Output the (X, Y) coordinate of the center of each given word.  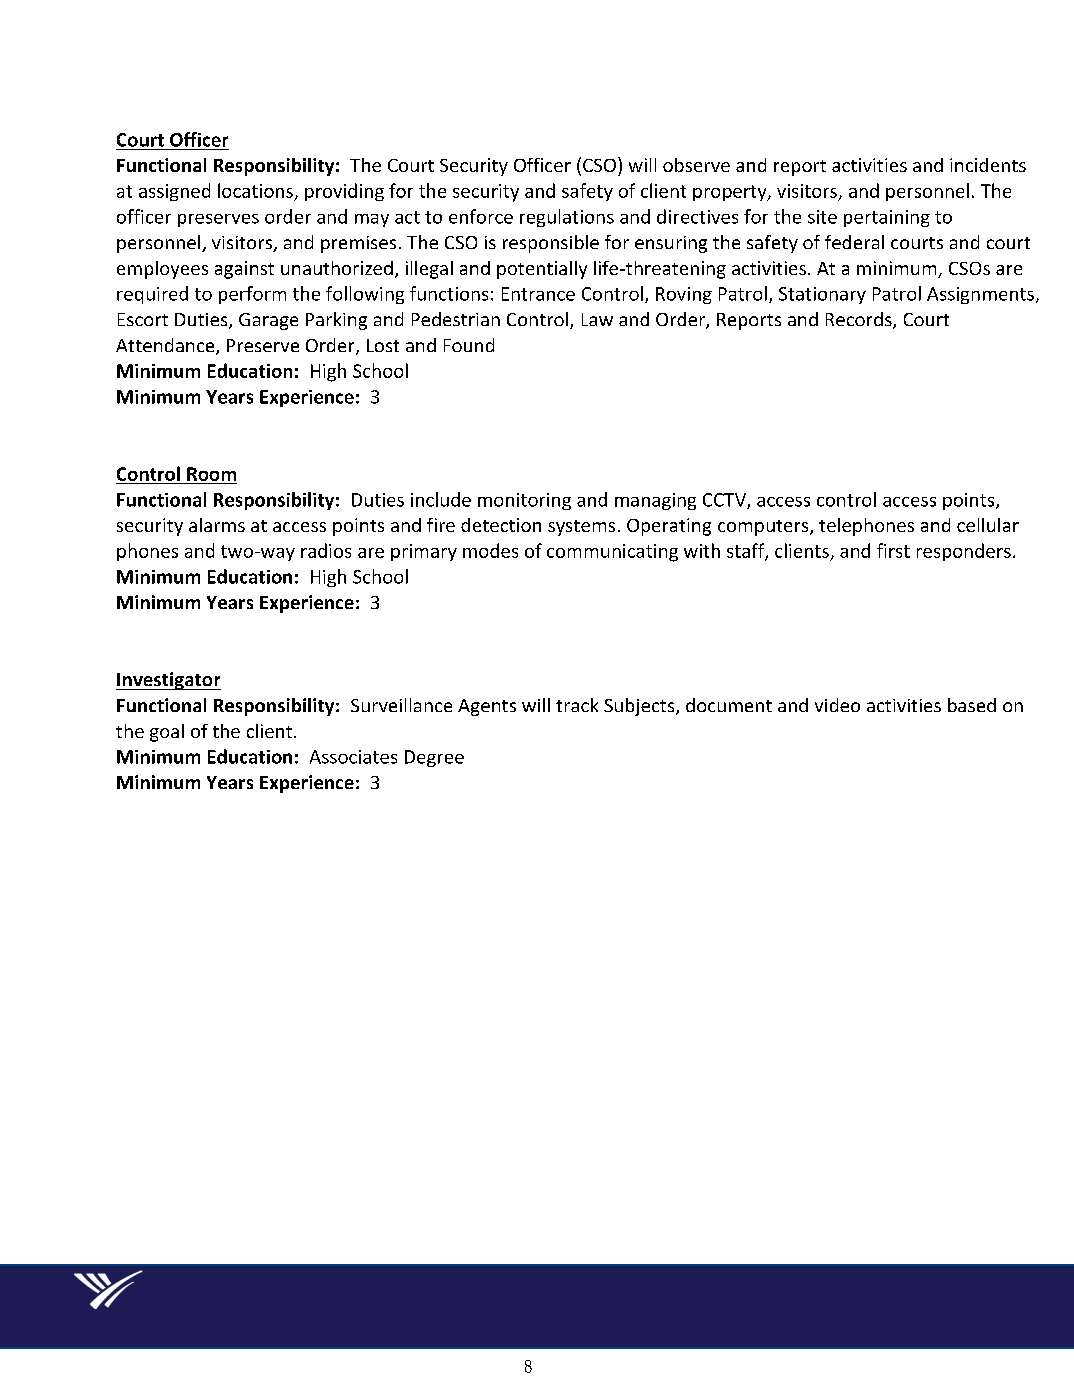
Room (211, 474)
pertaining (887, 218)
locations (255, 190)
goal (167, 733)
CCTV (725, 501)
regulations (567, 218)
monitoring (524, 501)
